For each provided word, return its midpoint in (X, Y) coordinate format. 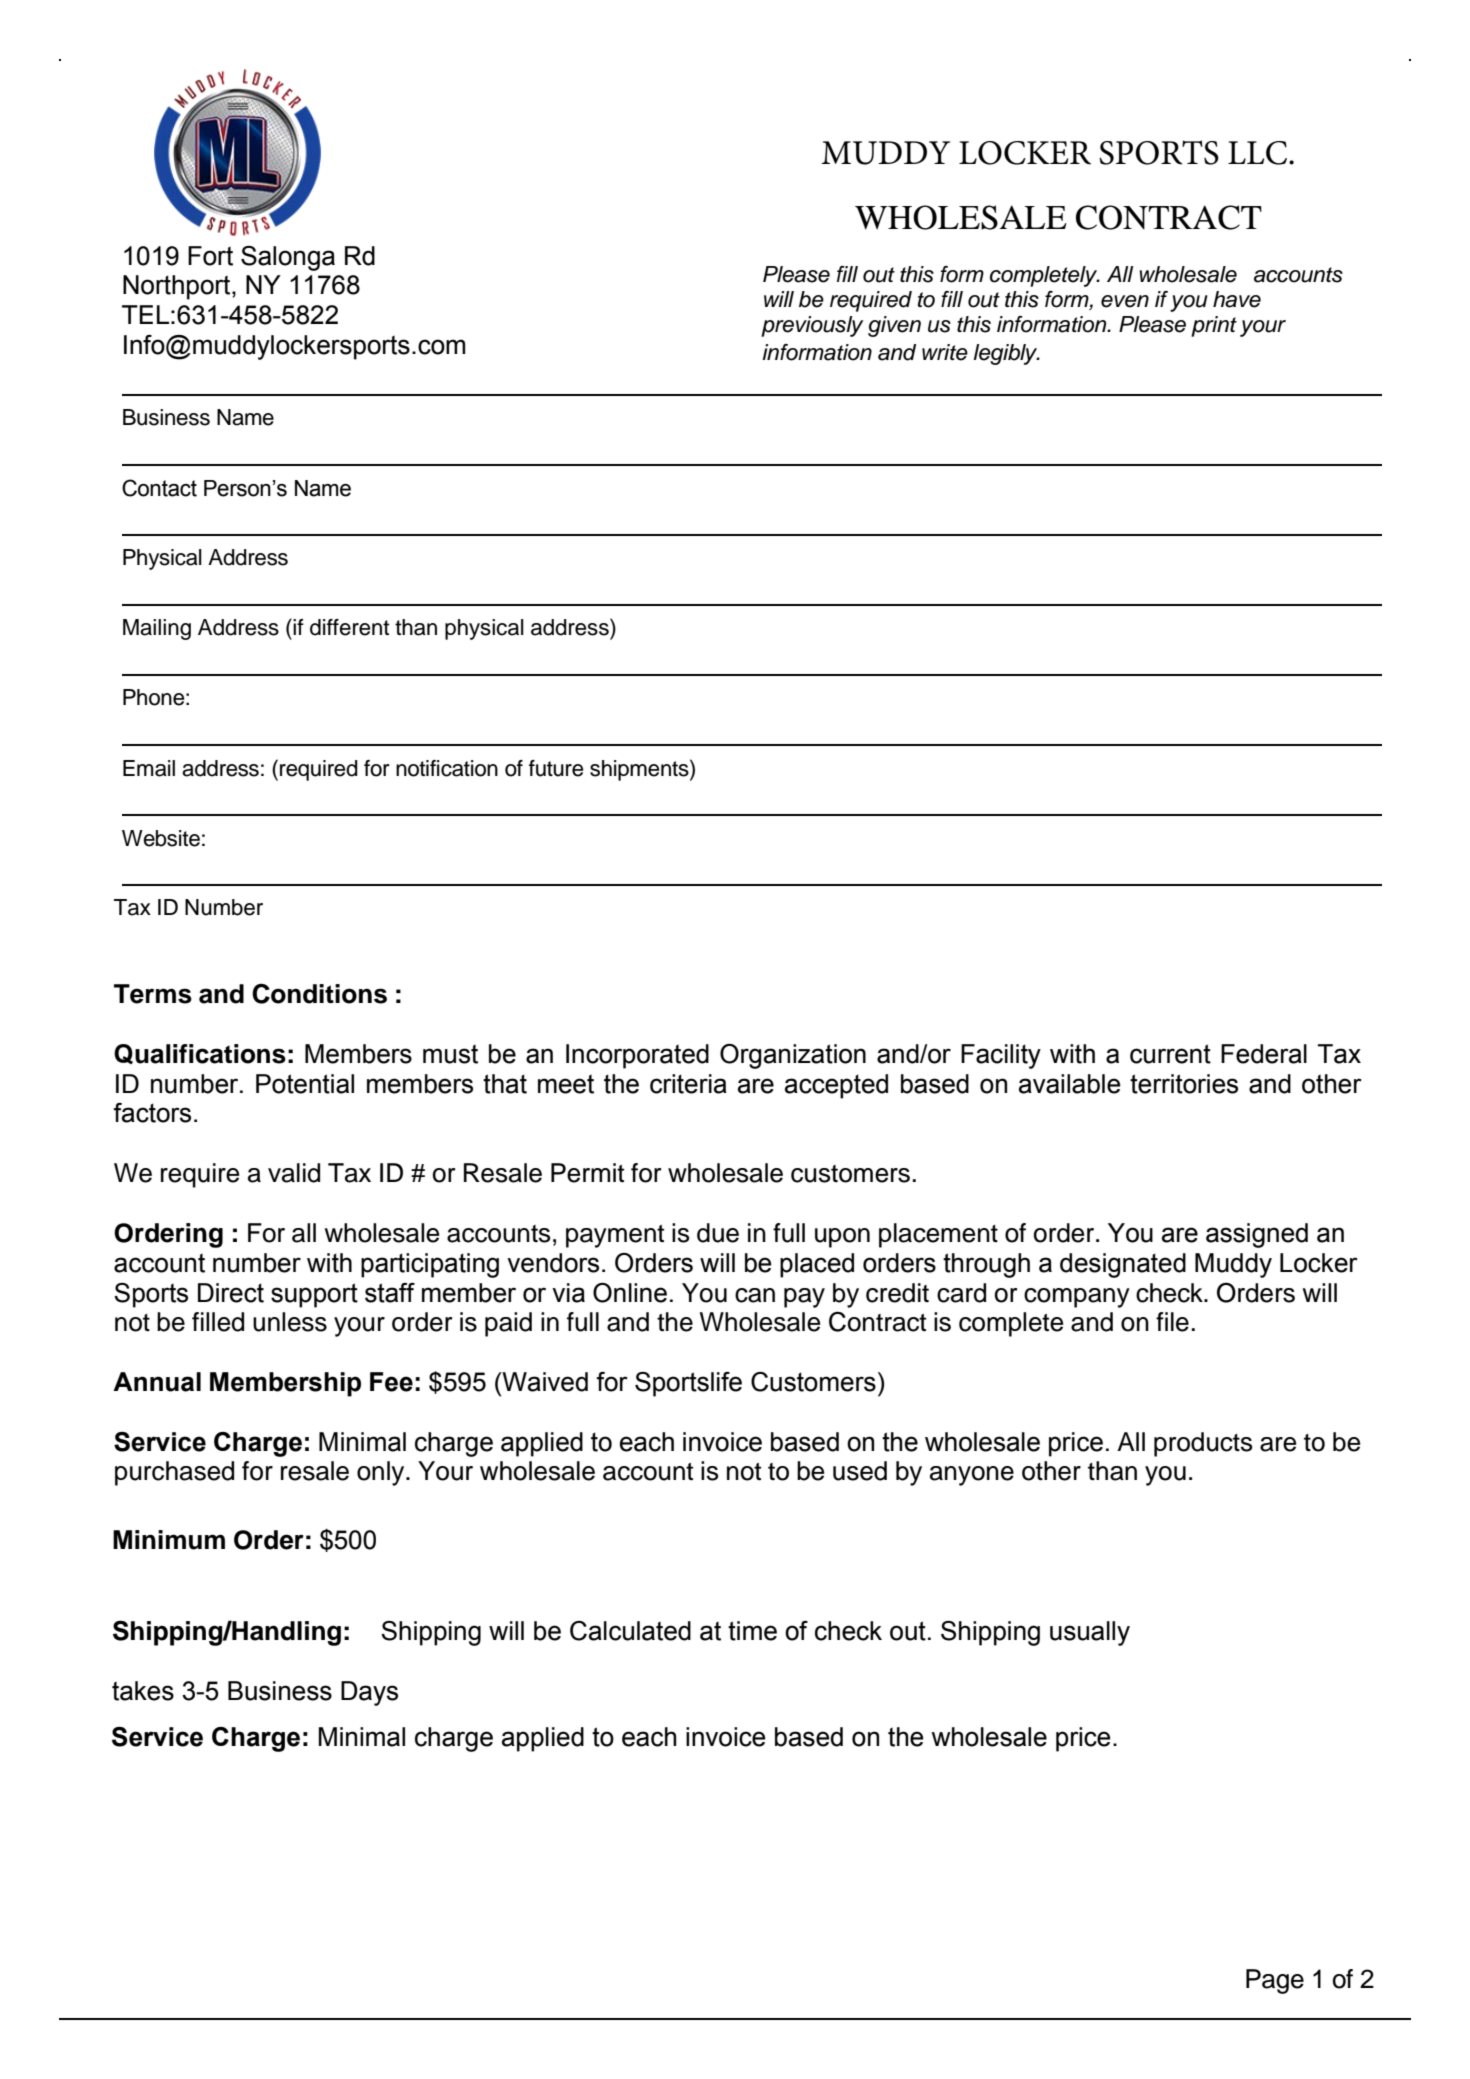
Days (369, 1693)
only (382, 1473)
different (349, 627)
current (1170, 1054)
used (860, 1471)
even (1125, 301)
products (1203, 1444)
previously (812, 326)
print (1214, 326)
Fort (210, 256)
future (556, 768)
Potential (305, 1084)
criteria (688, 1084)
